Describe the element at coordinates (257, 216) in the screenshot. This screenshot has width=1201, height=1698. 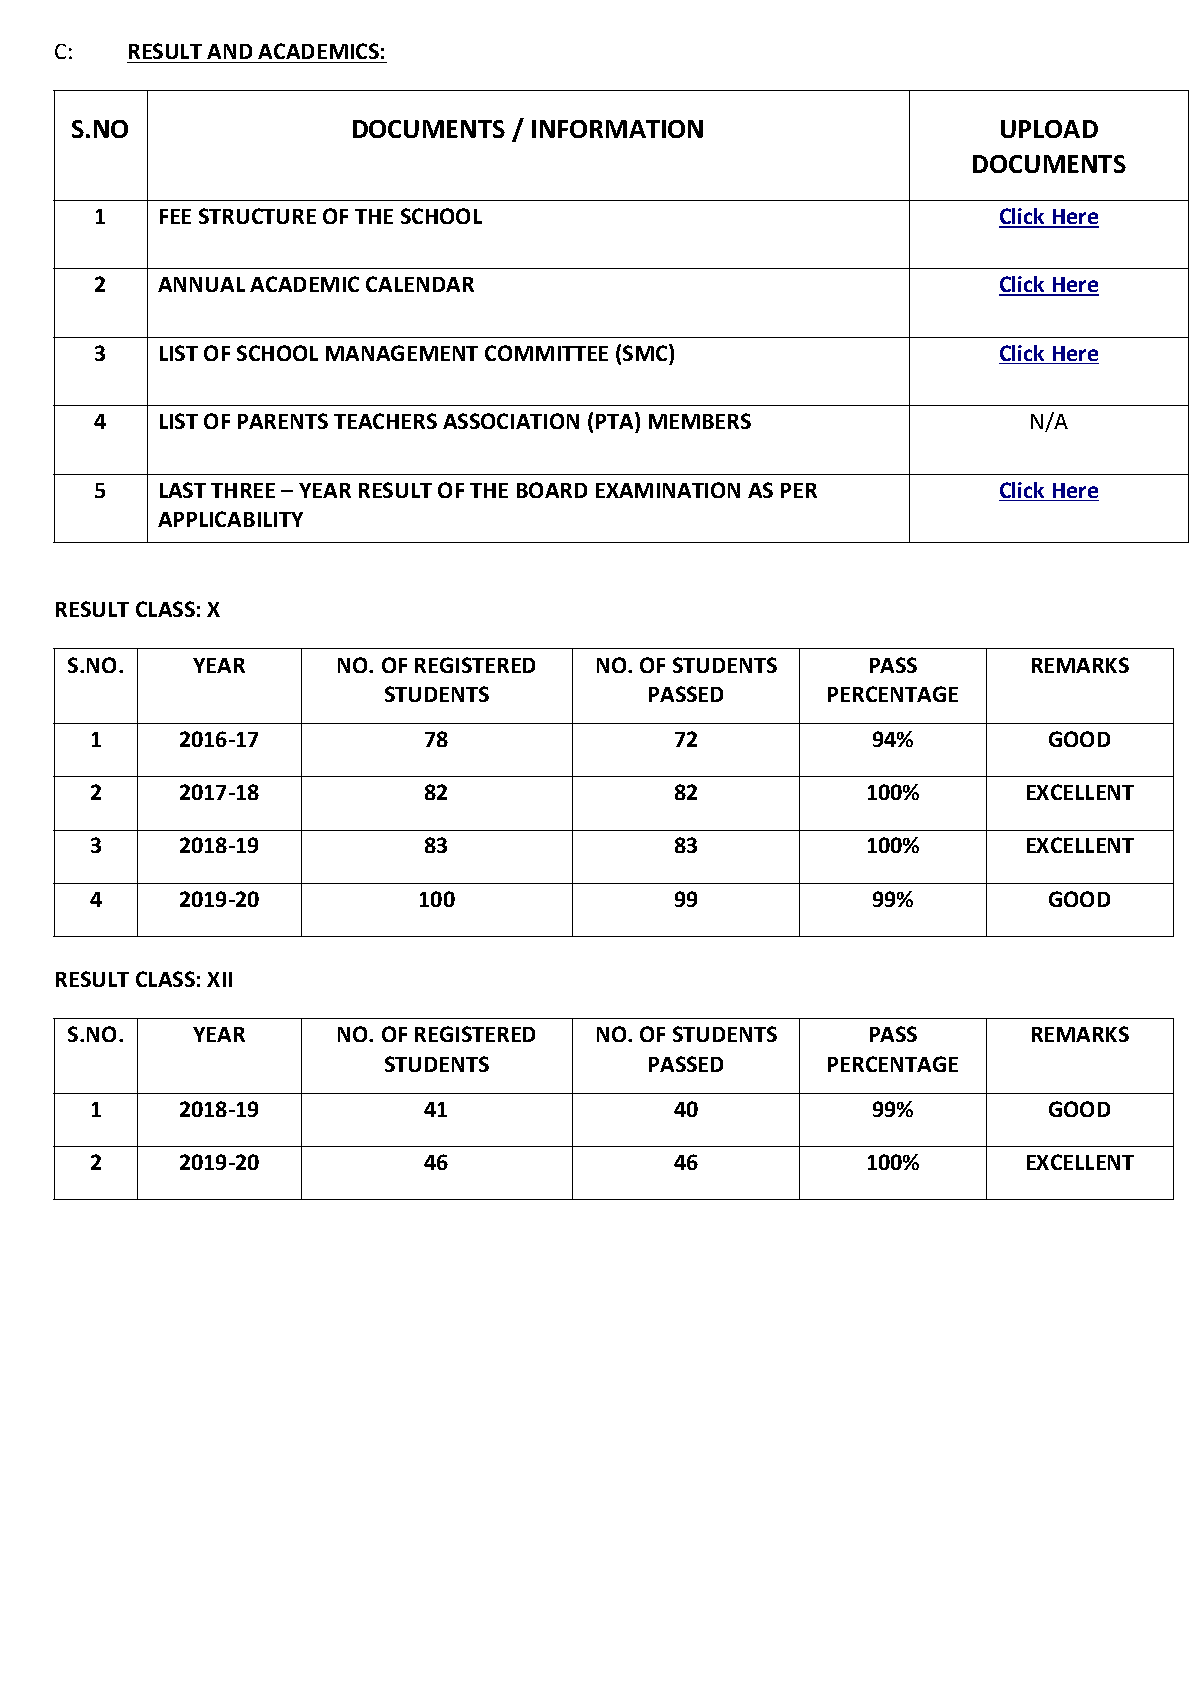
I see `STRUCTURE` at that location.
